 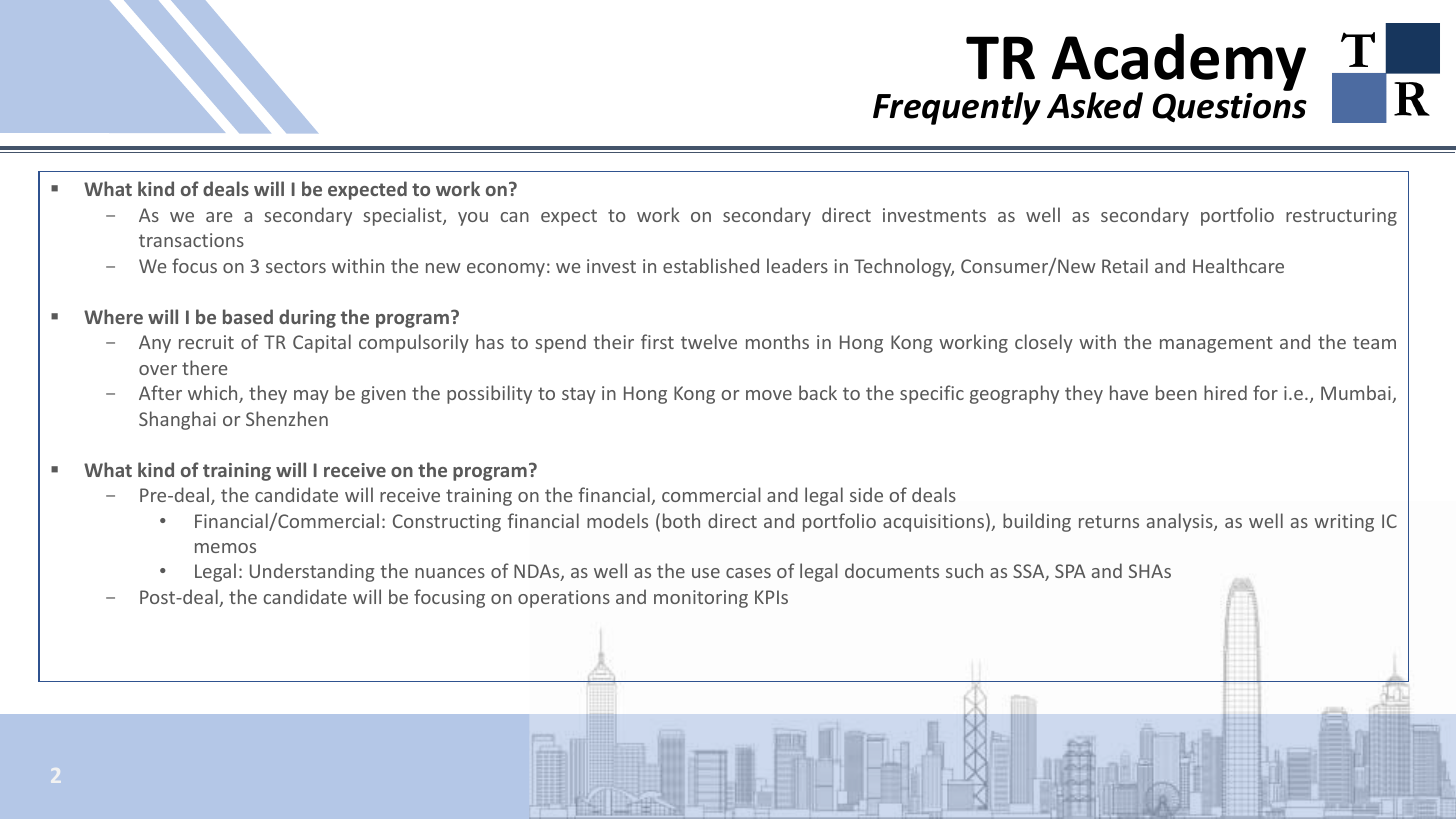 I want to click on SPA, so click(x=1070, y=571).
